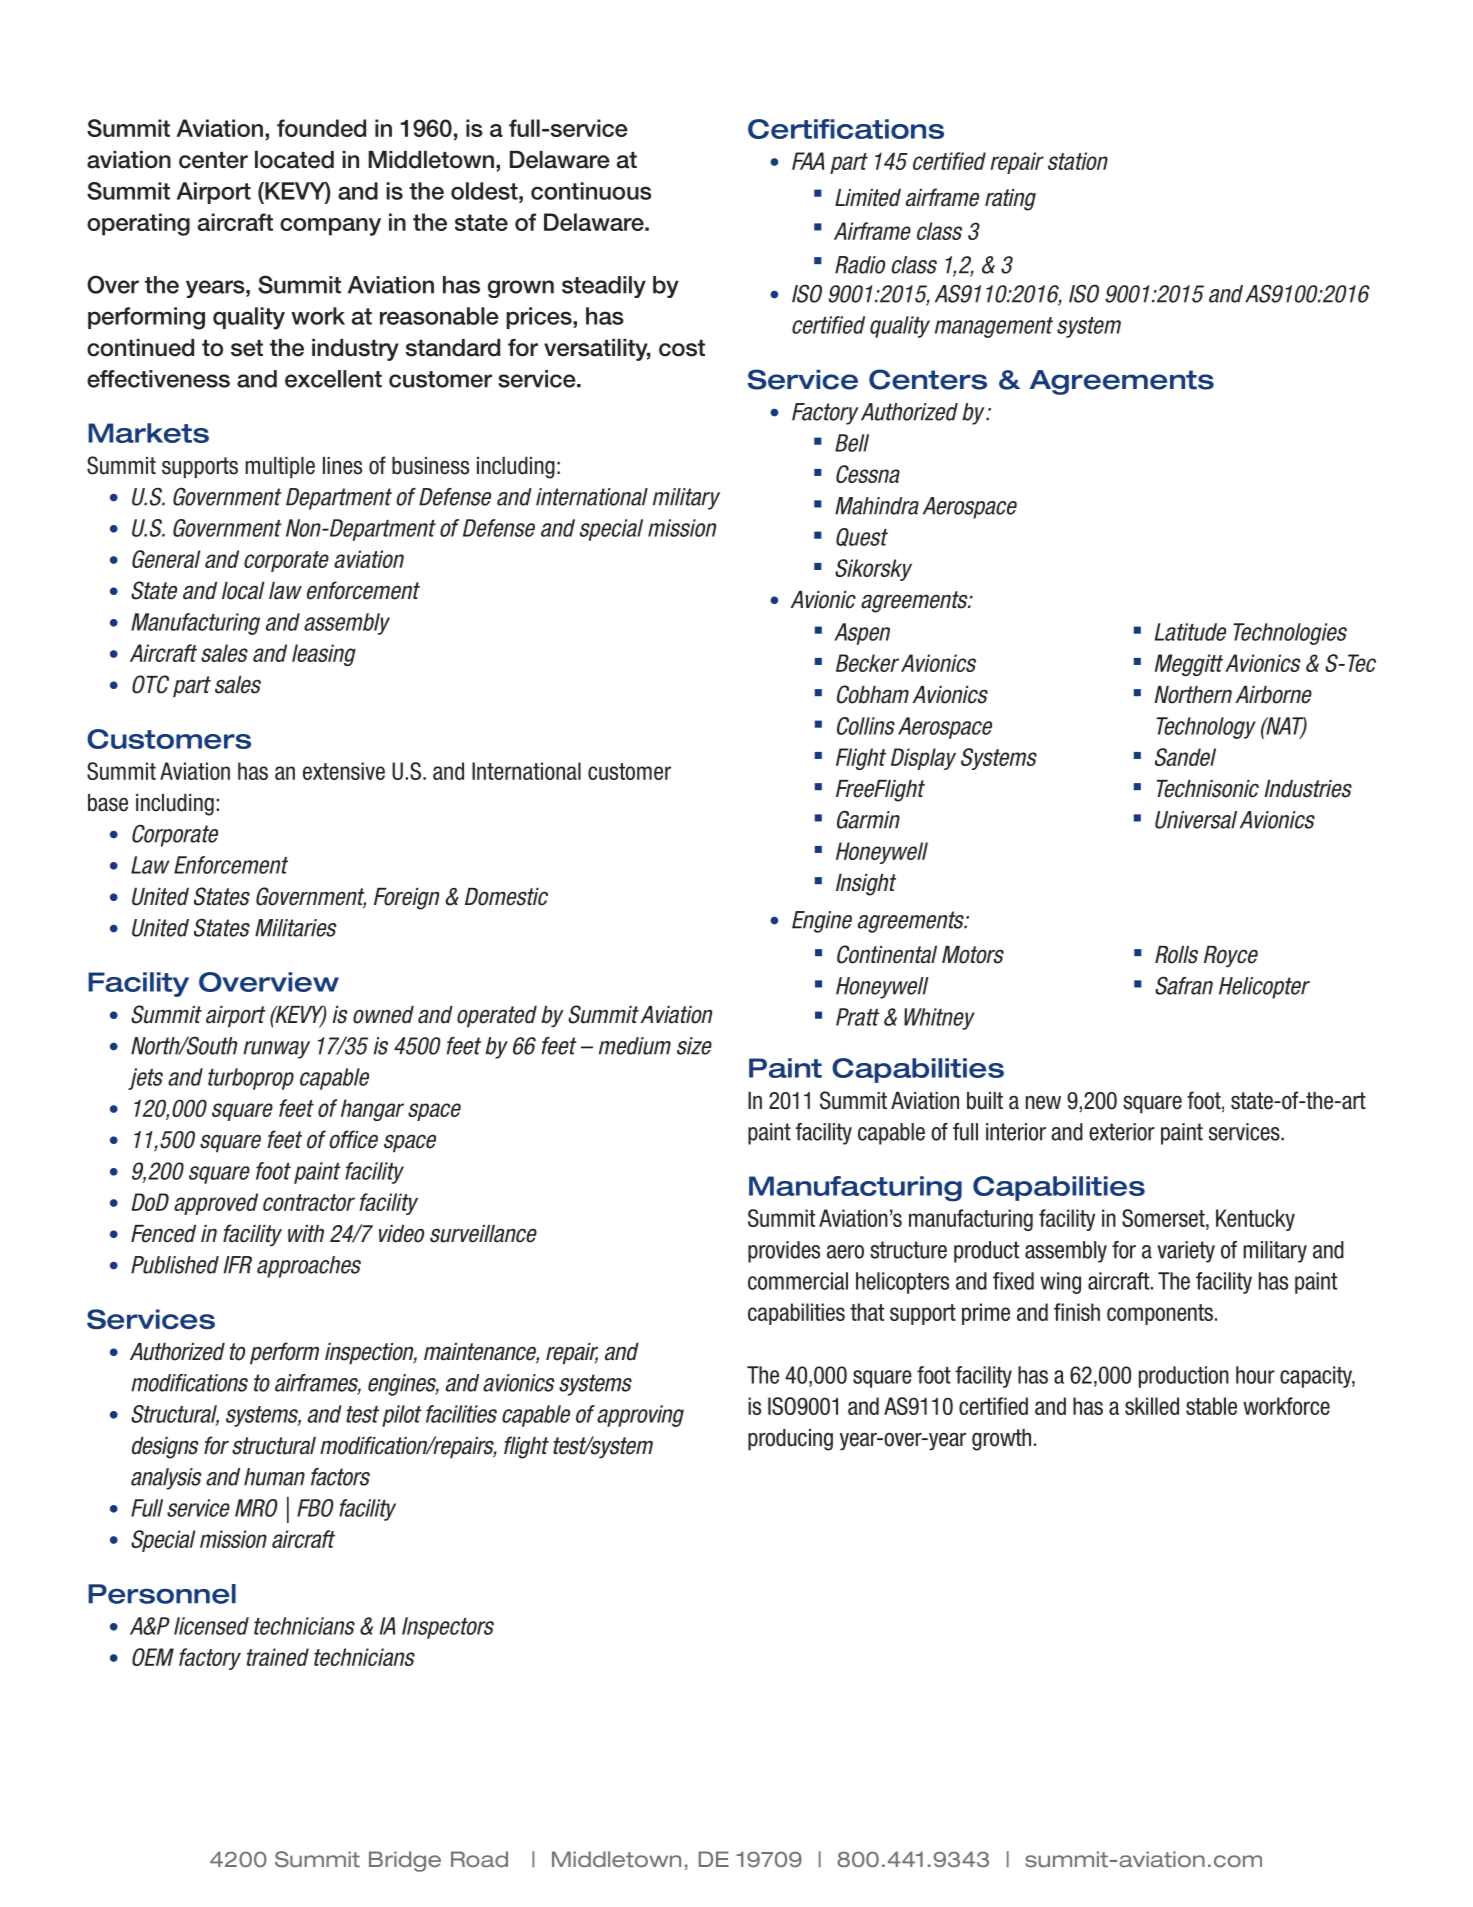 The image size is (1473, 1907). Describe the element at coordinates (216, 1204) in the screenshot. I see `approved` at that location.
